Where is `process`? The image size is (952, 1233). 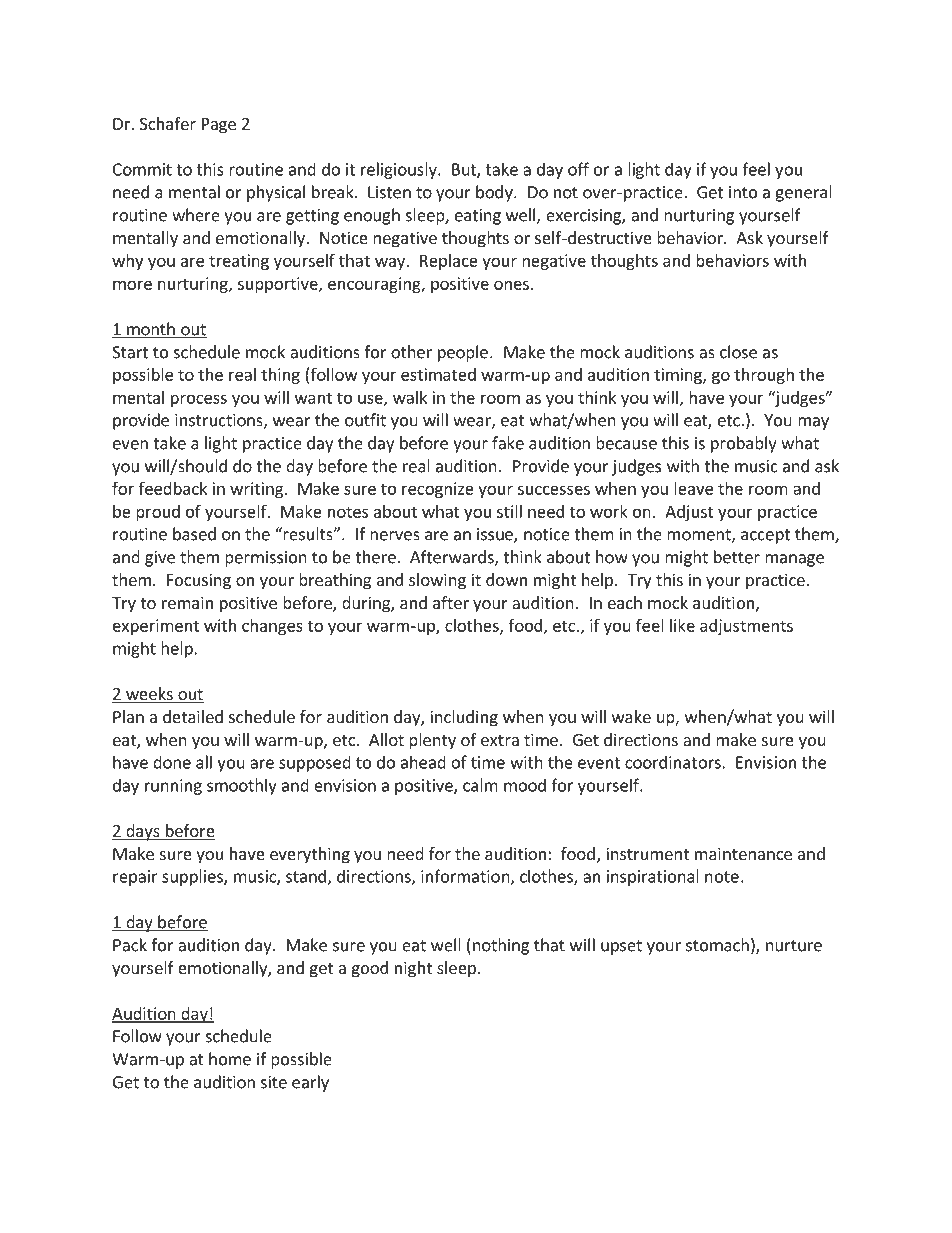 process is located at coordinates (199, 400).
